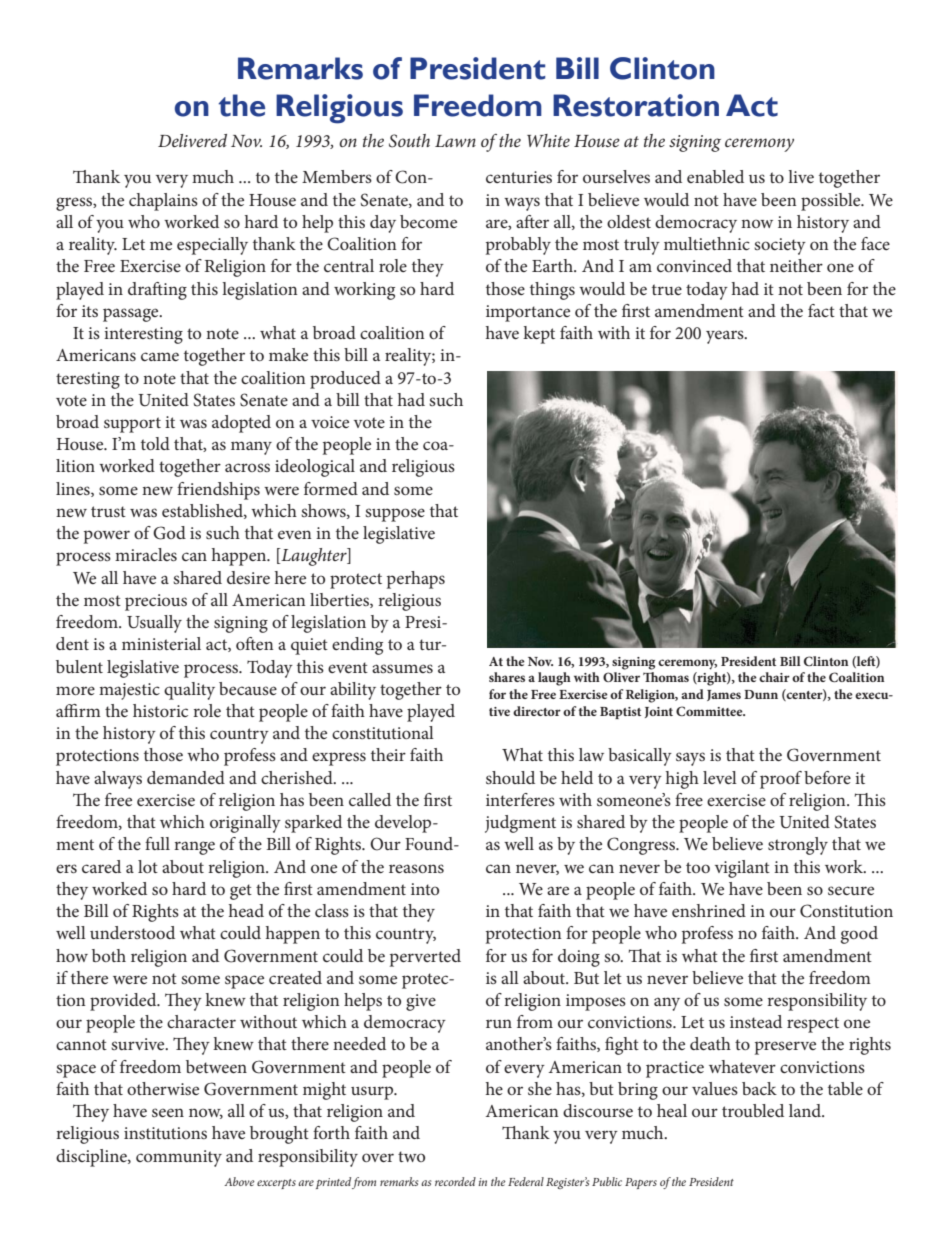  What do you see at coordinates (218, 491) in the document?
I see `friendships` at bounding box center [218, 491].
